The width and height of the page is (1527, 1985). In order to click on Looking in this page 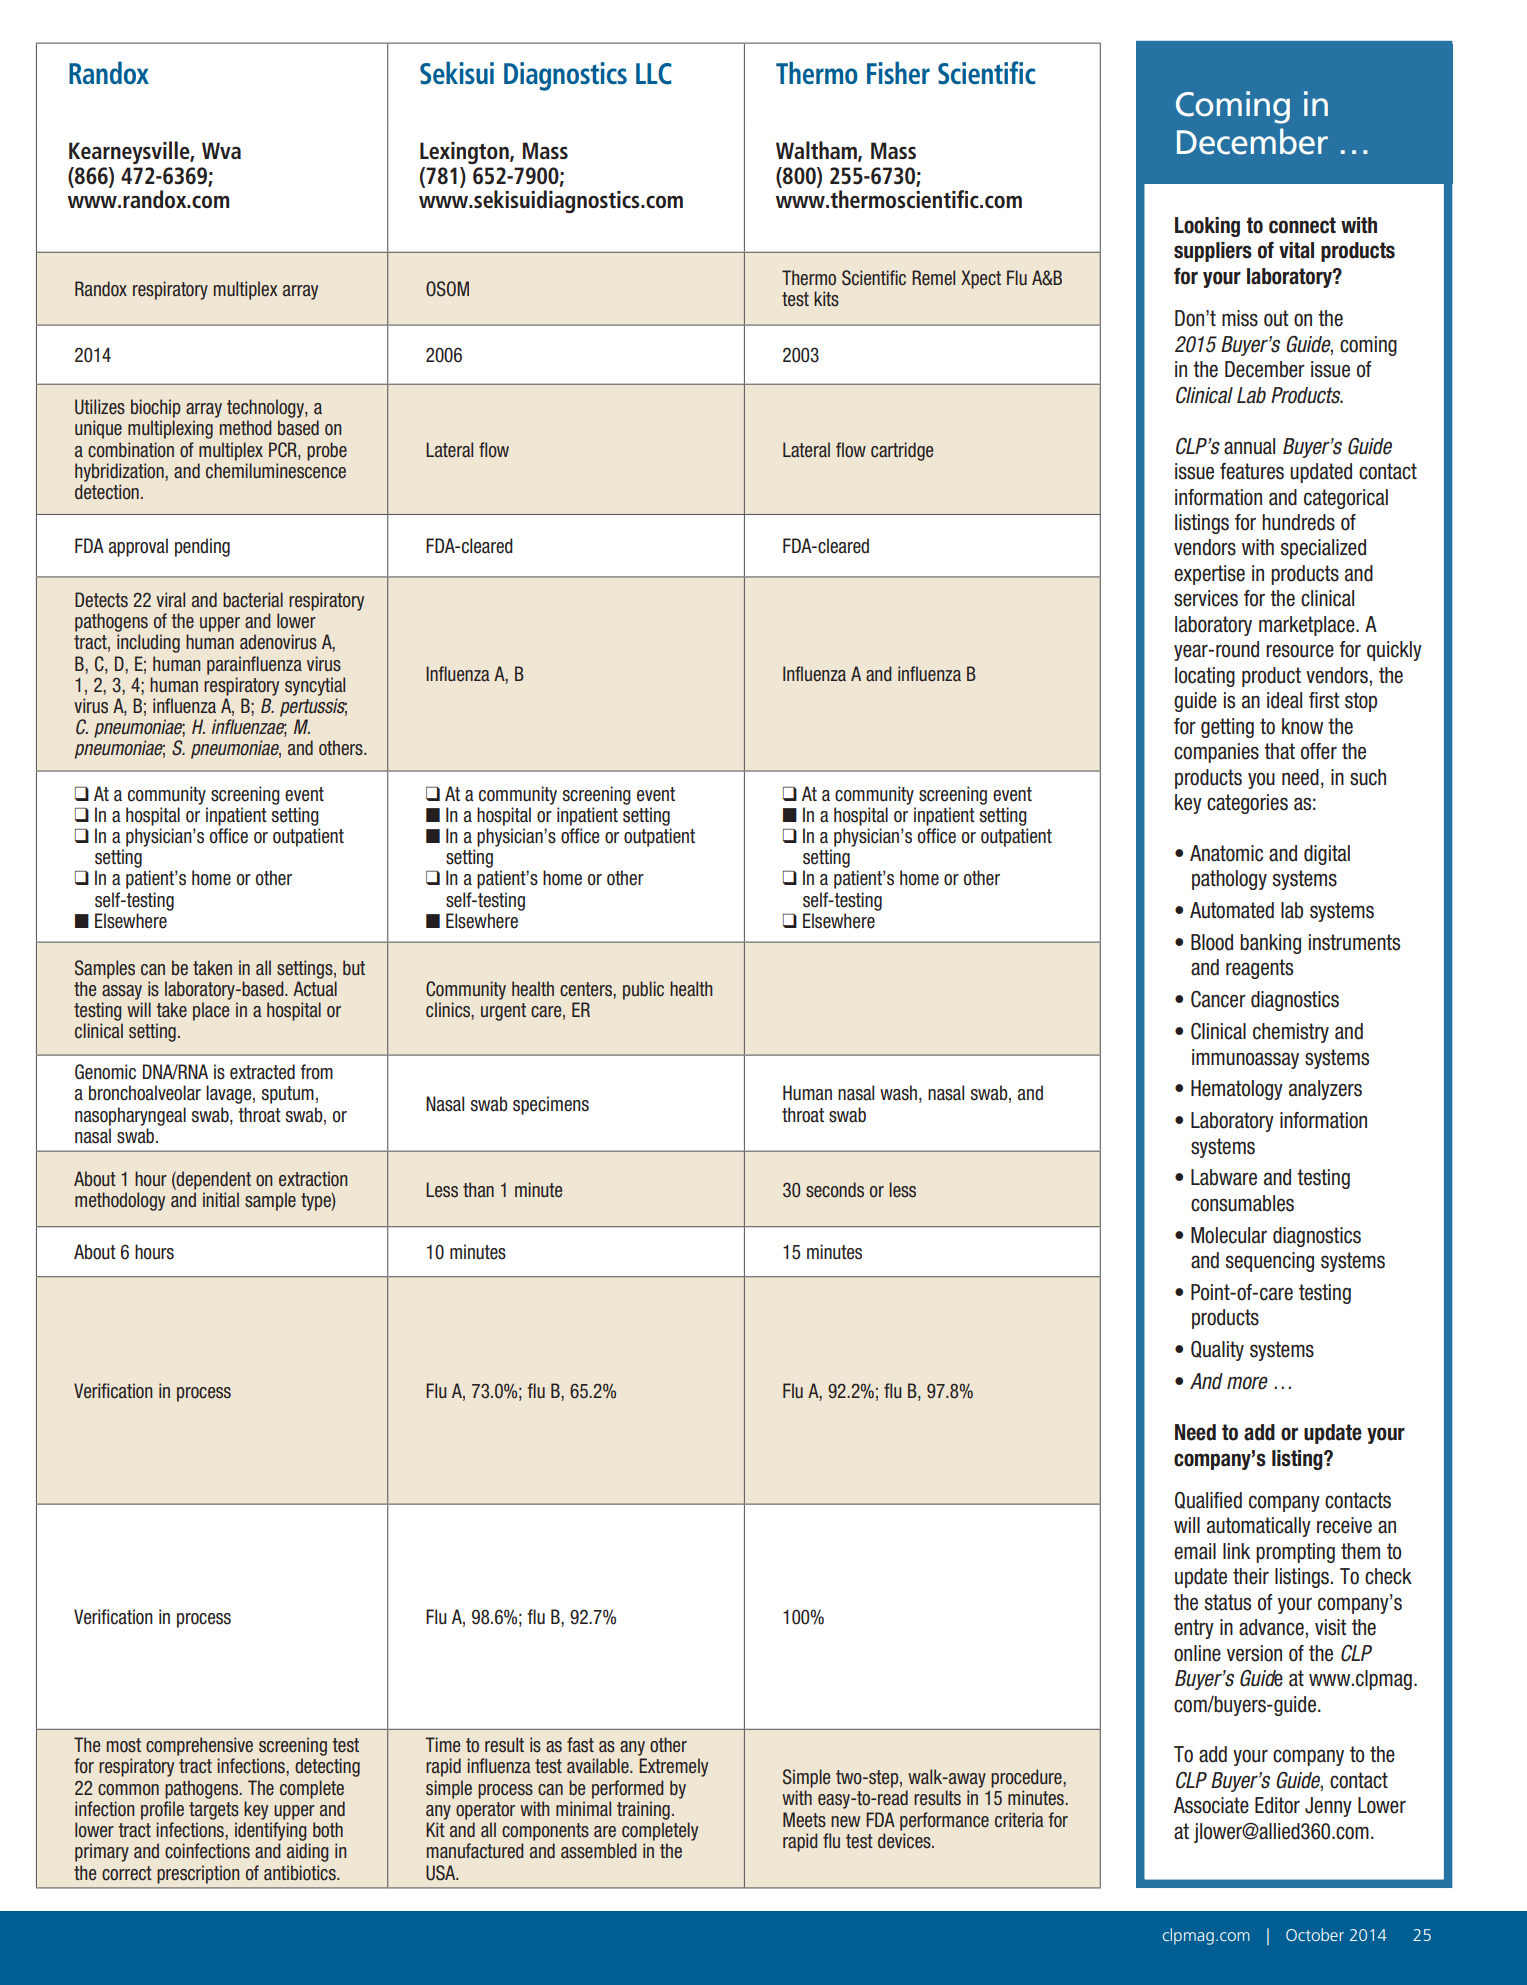, I will do `click(1207, 227)`.
